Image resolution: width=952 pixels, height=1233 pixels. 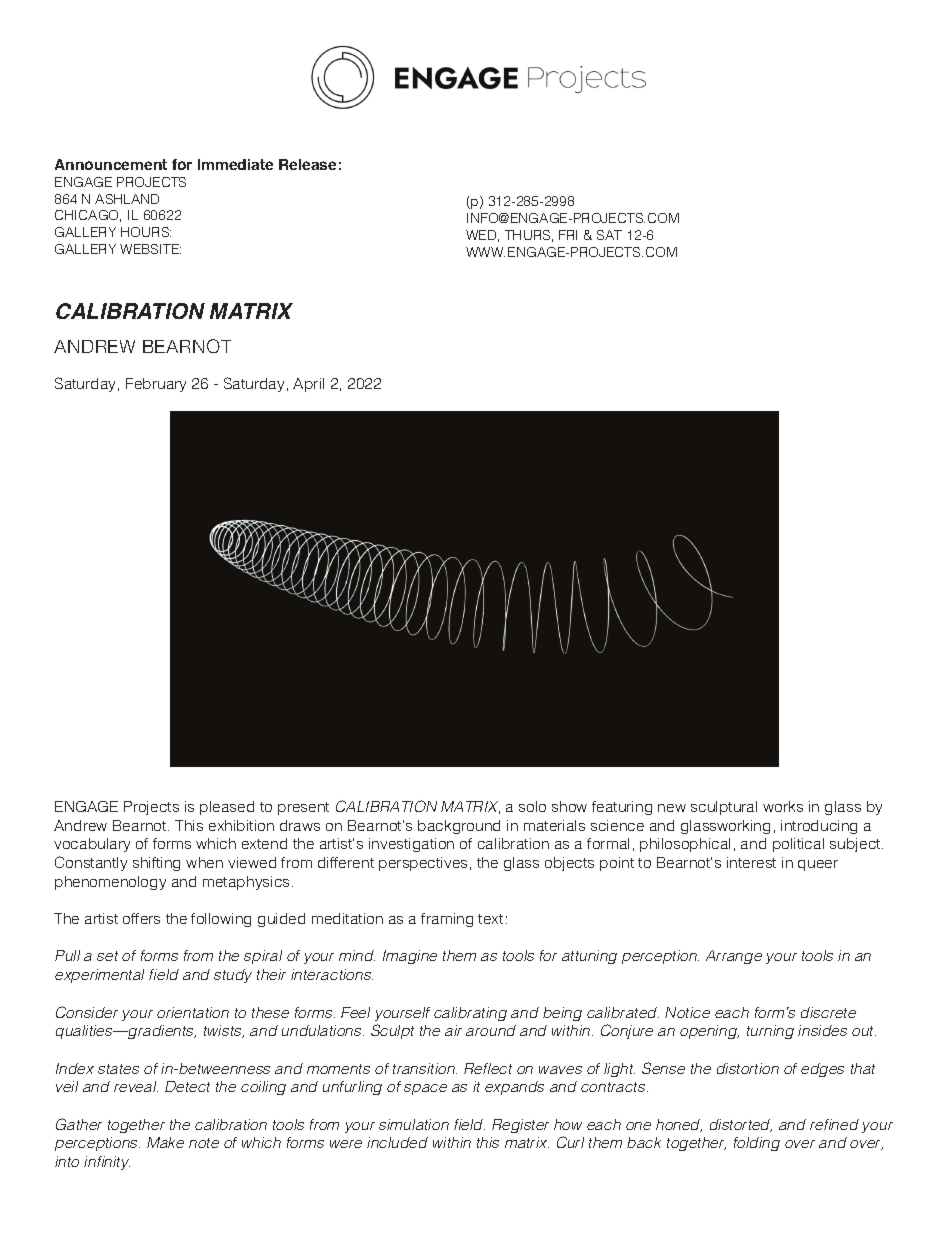 What do you see at coordinates (127, 199) in the screenshot?
I see `ASHLAND` at bounding box center [127, 199].
